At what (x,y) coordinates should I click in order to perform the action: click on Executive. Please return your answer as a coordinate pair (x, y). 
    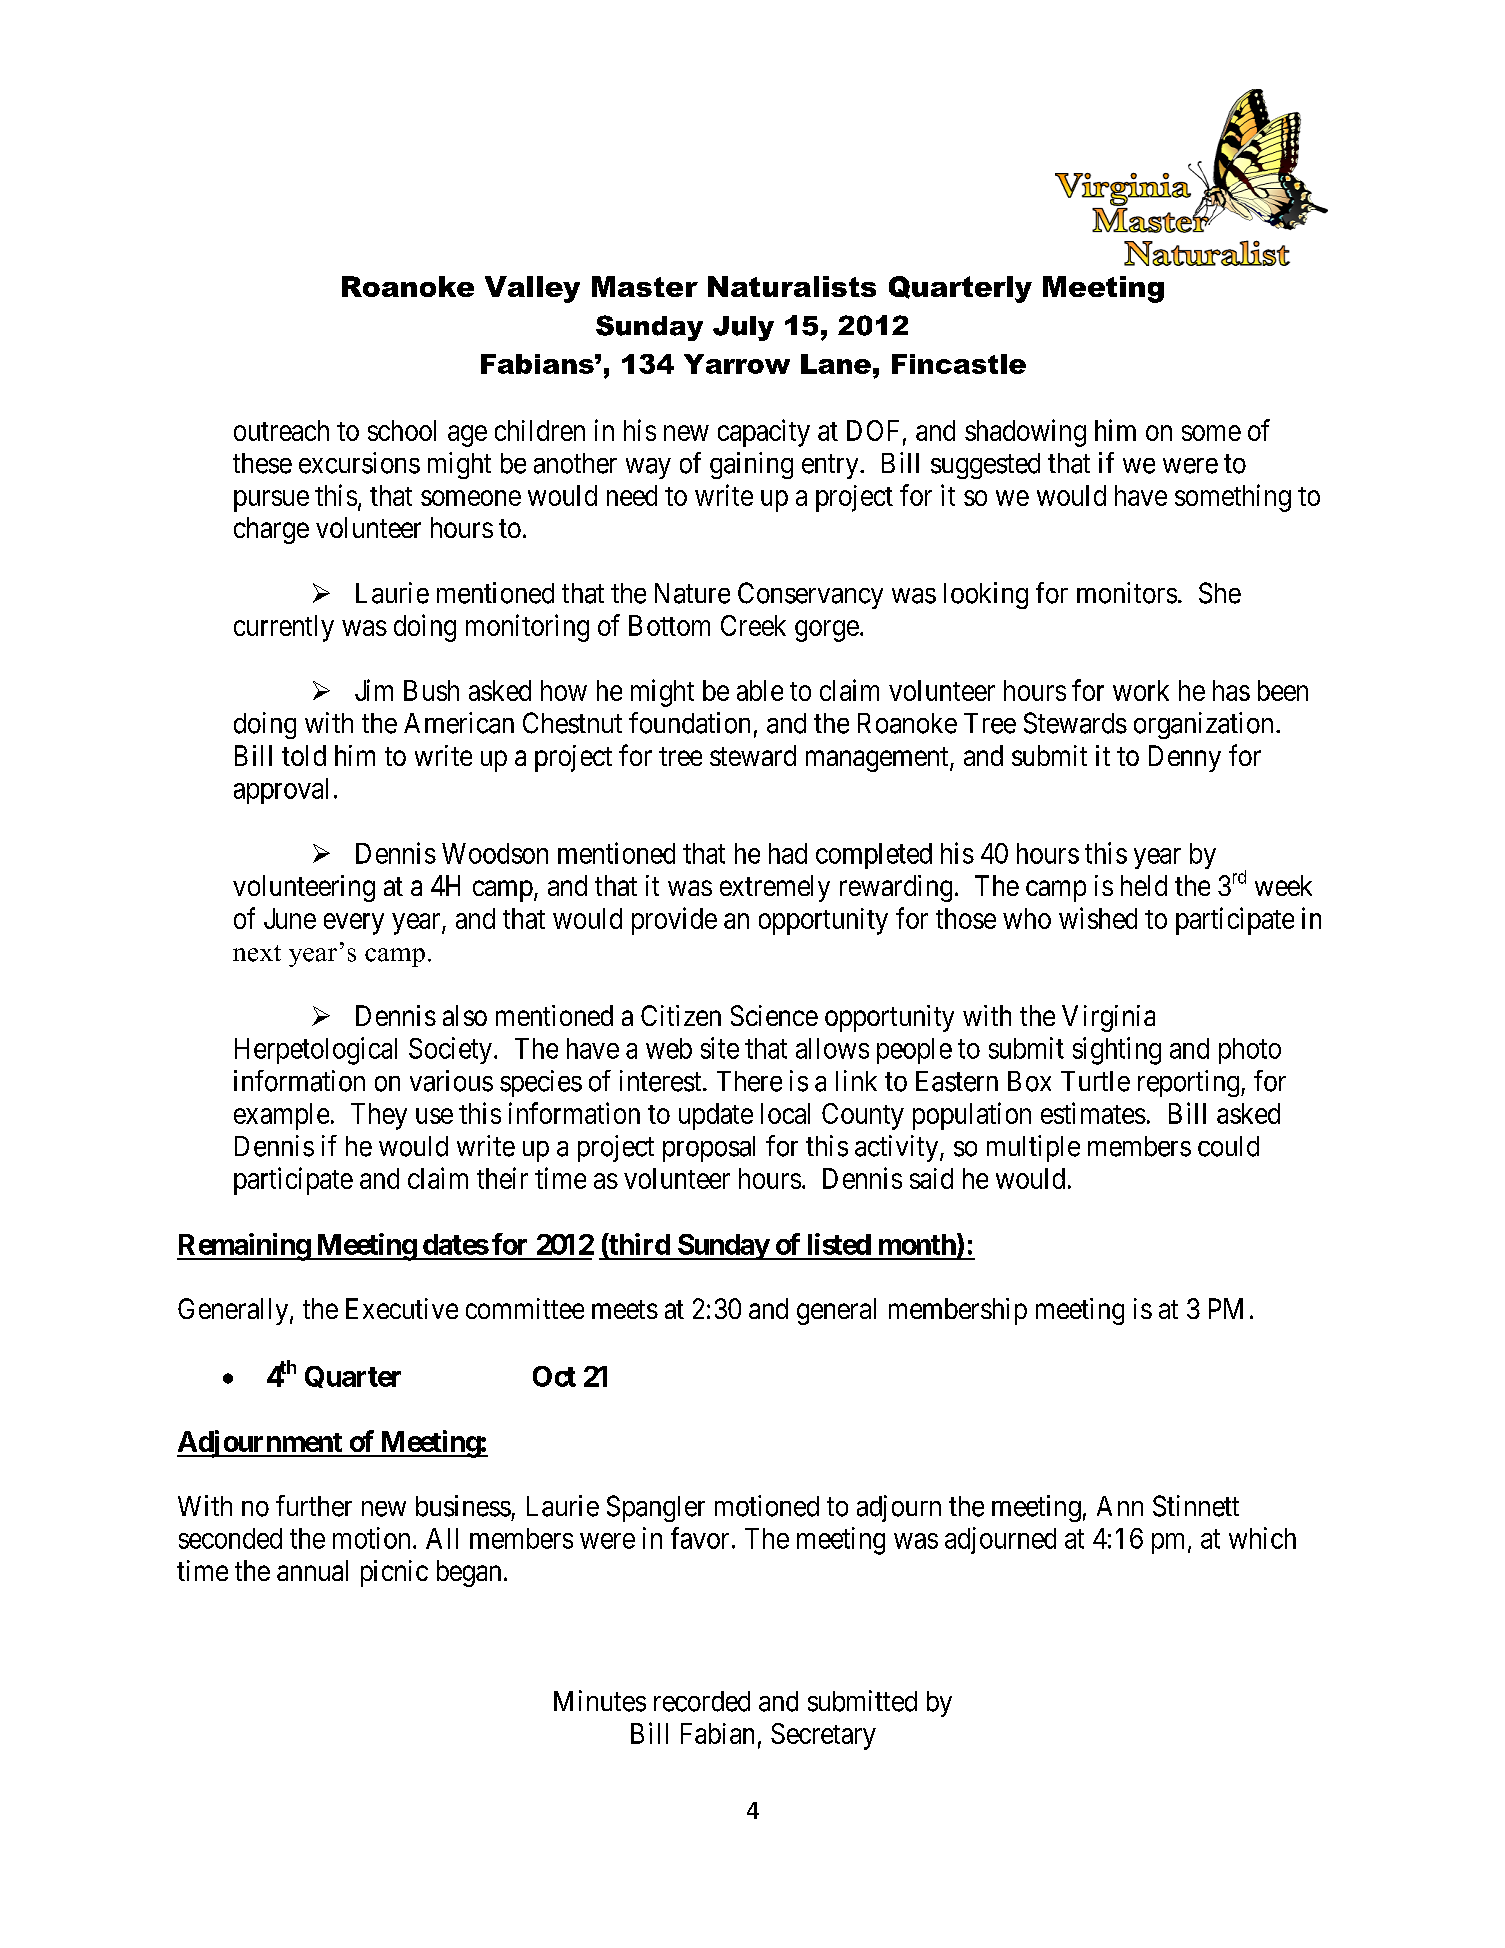
    Looking at the image, I should click on (402, 1308).
